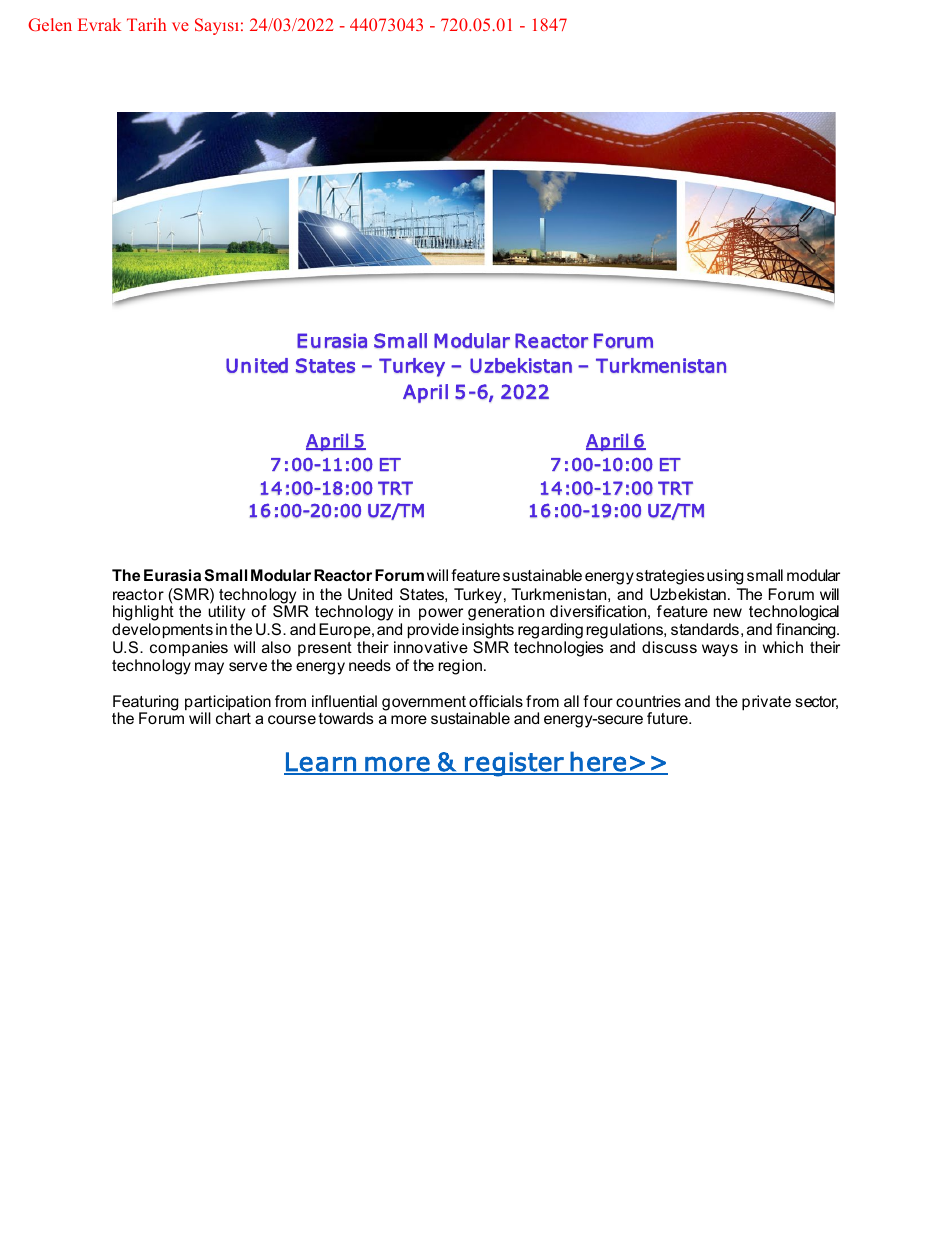  I want to click on utility, so click(226, 614).
